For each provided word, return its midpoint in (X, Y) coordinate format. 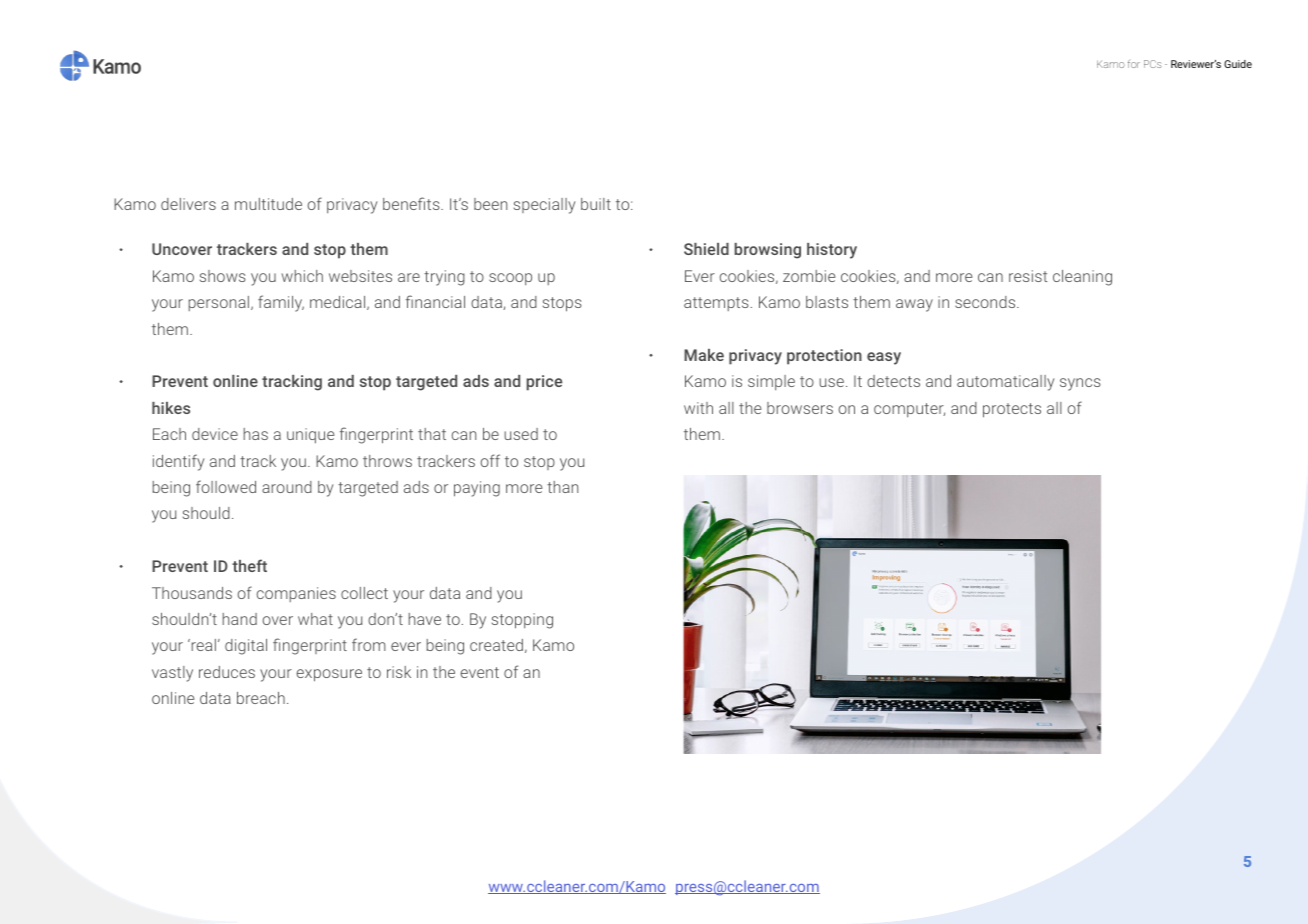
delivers (188, 204)
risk (399, 672)
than (562, 487)
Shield (706, 249)
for (1134, 64)
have (425, 619)
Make (704, 355)
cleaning (1082, 278)
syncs (1080, 384)
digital (246, 647)
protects (1012, 410)
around (287, 487)
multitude (268, 204)
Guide (1238, 64)
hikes (171, 408)
